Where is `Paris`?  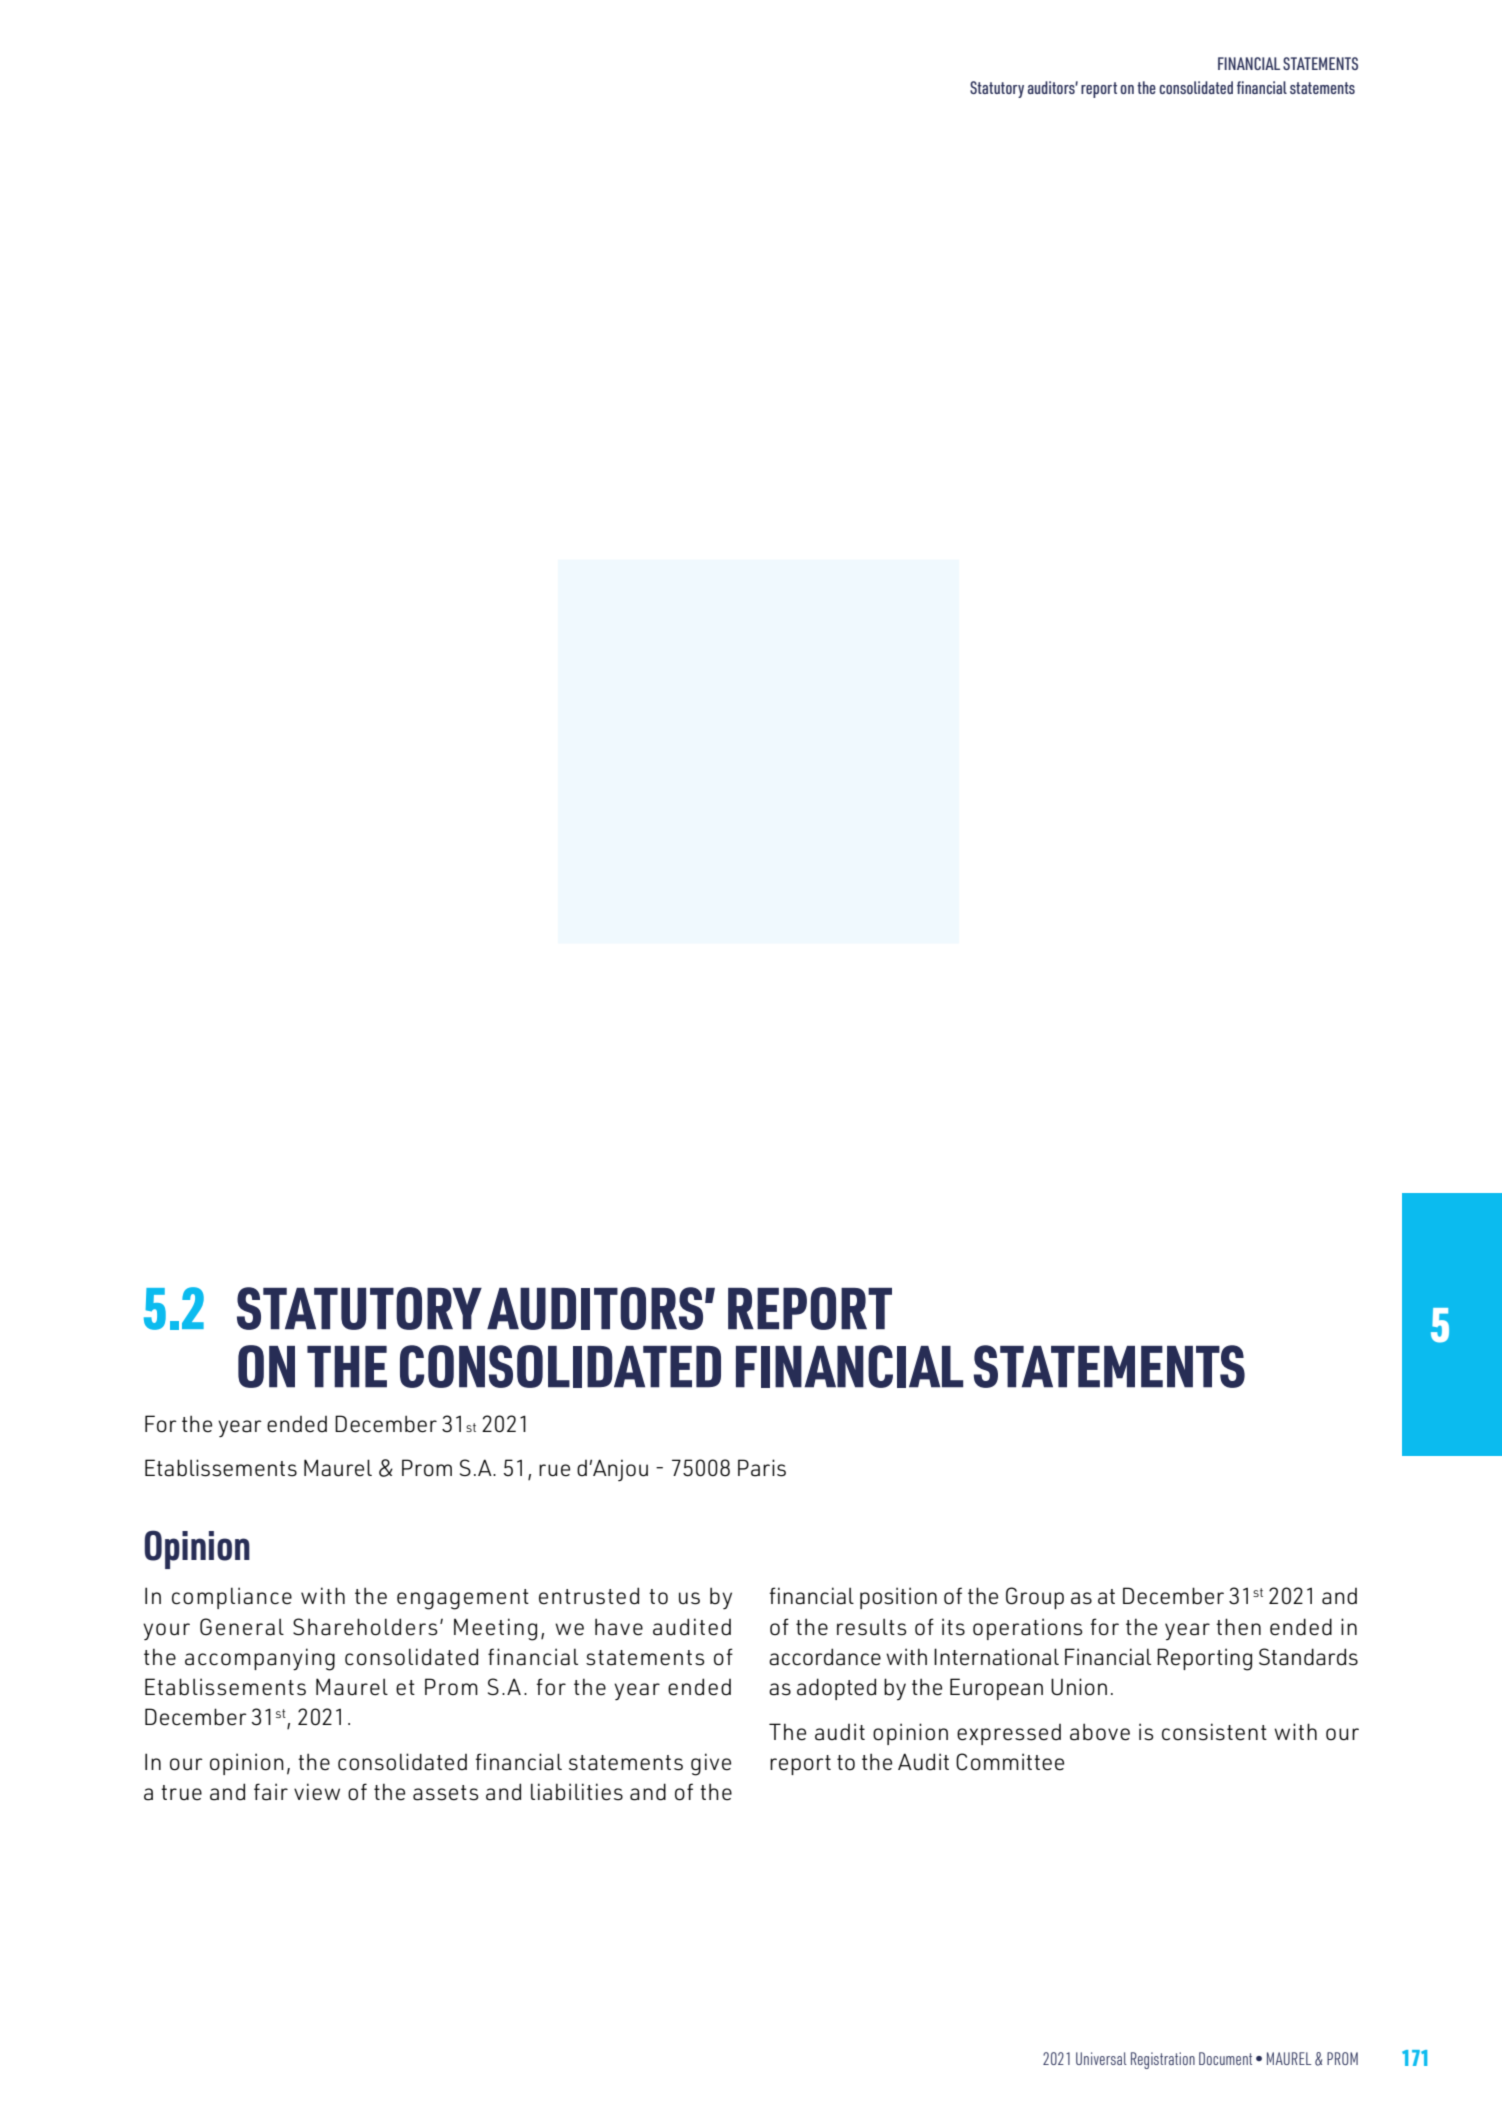 Paris is located at coordinates (762, 1468).
